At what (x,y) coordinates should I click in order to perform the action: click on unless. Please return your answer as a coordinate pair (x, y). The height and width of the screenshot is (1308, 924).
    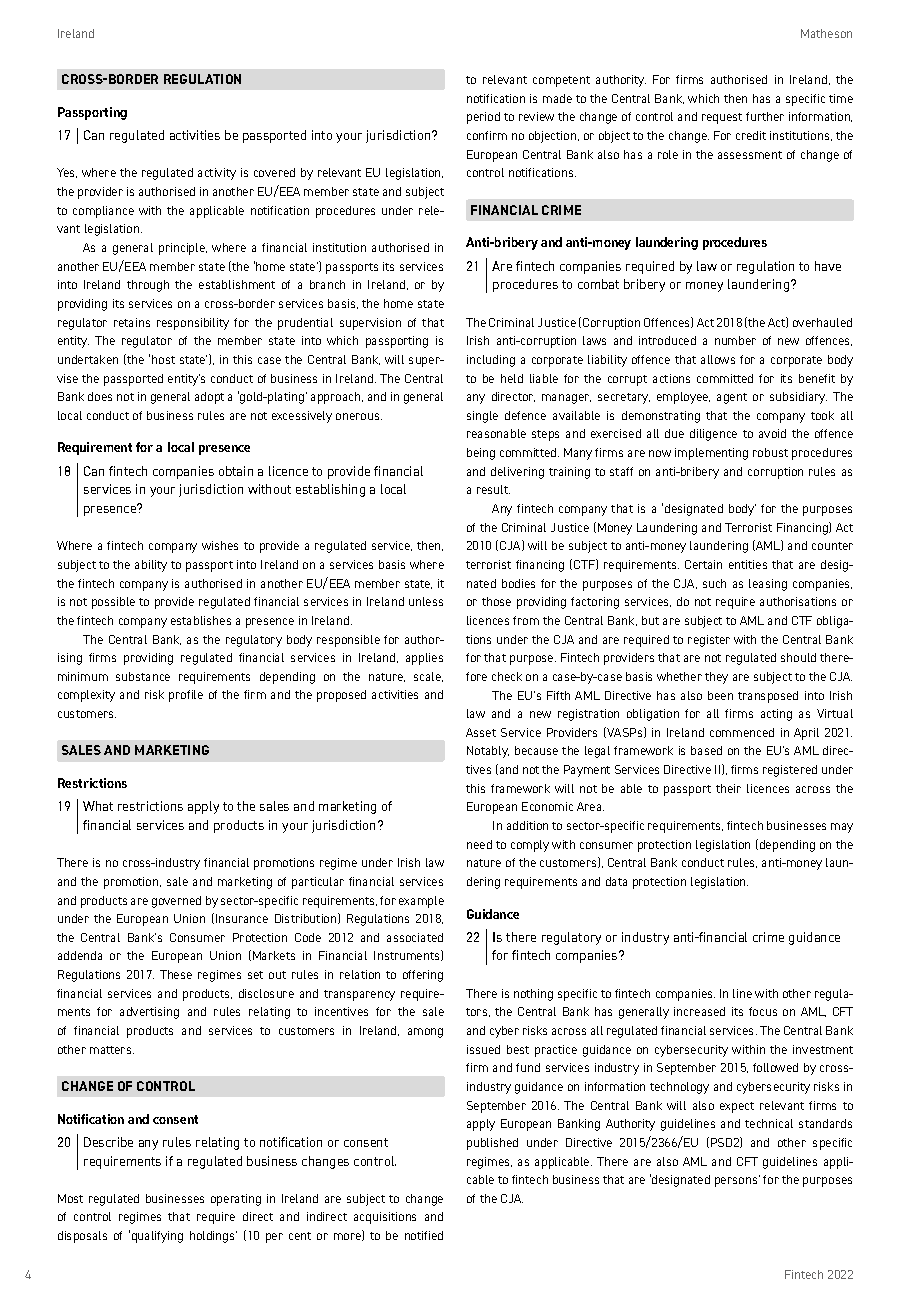
    Looking at the image, I should click on (426, 601).
